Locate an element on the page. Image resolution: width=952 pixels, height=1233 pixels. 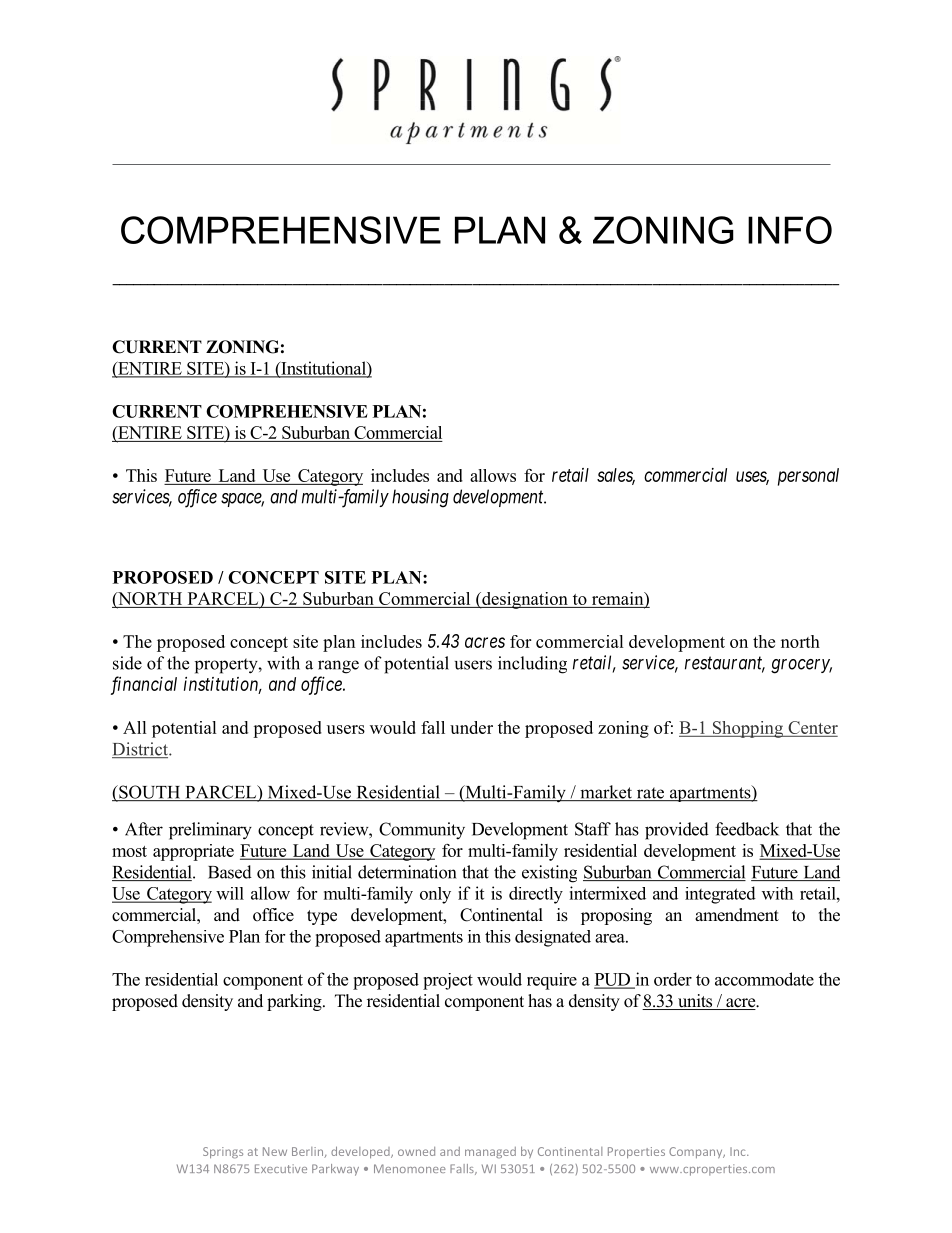
only is located at coordinates (435, 895).
